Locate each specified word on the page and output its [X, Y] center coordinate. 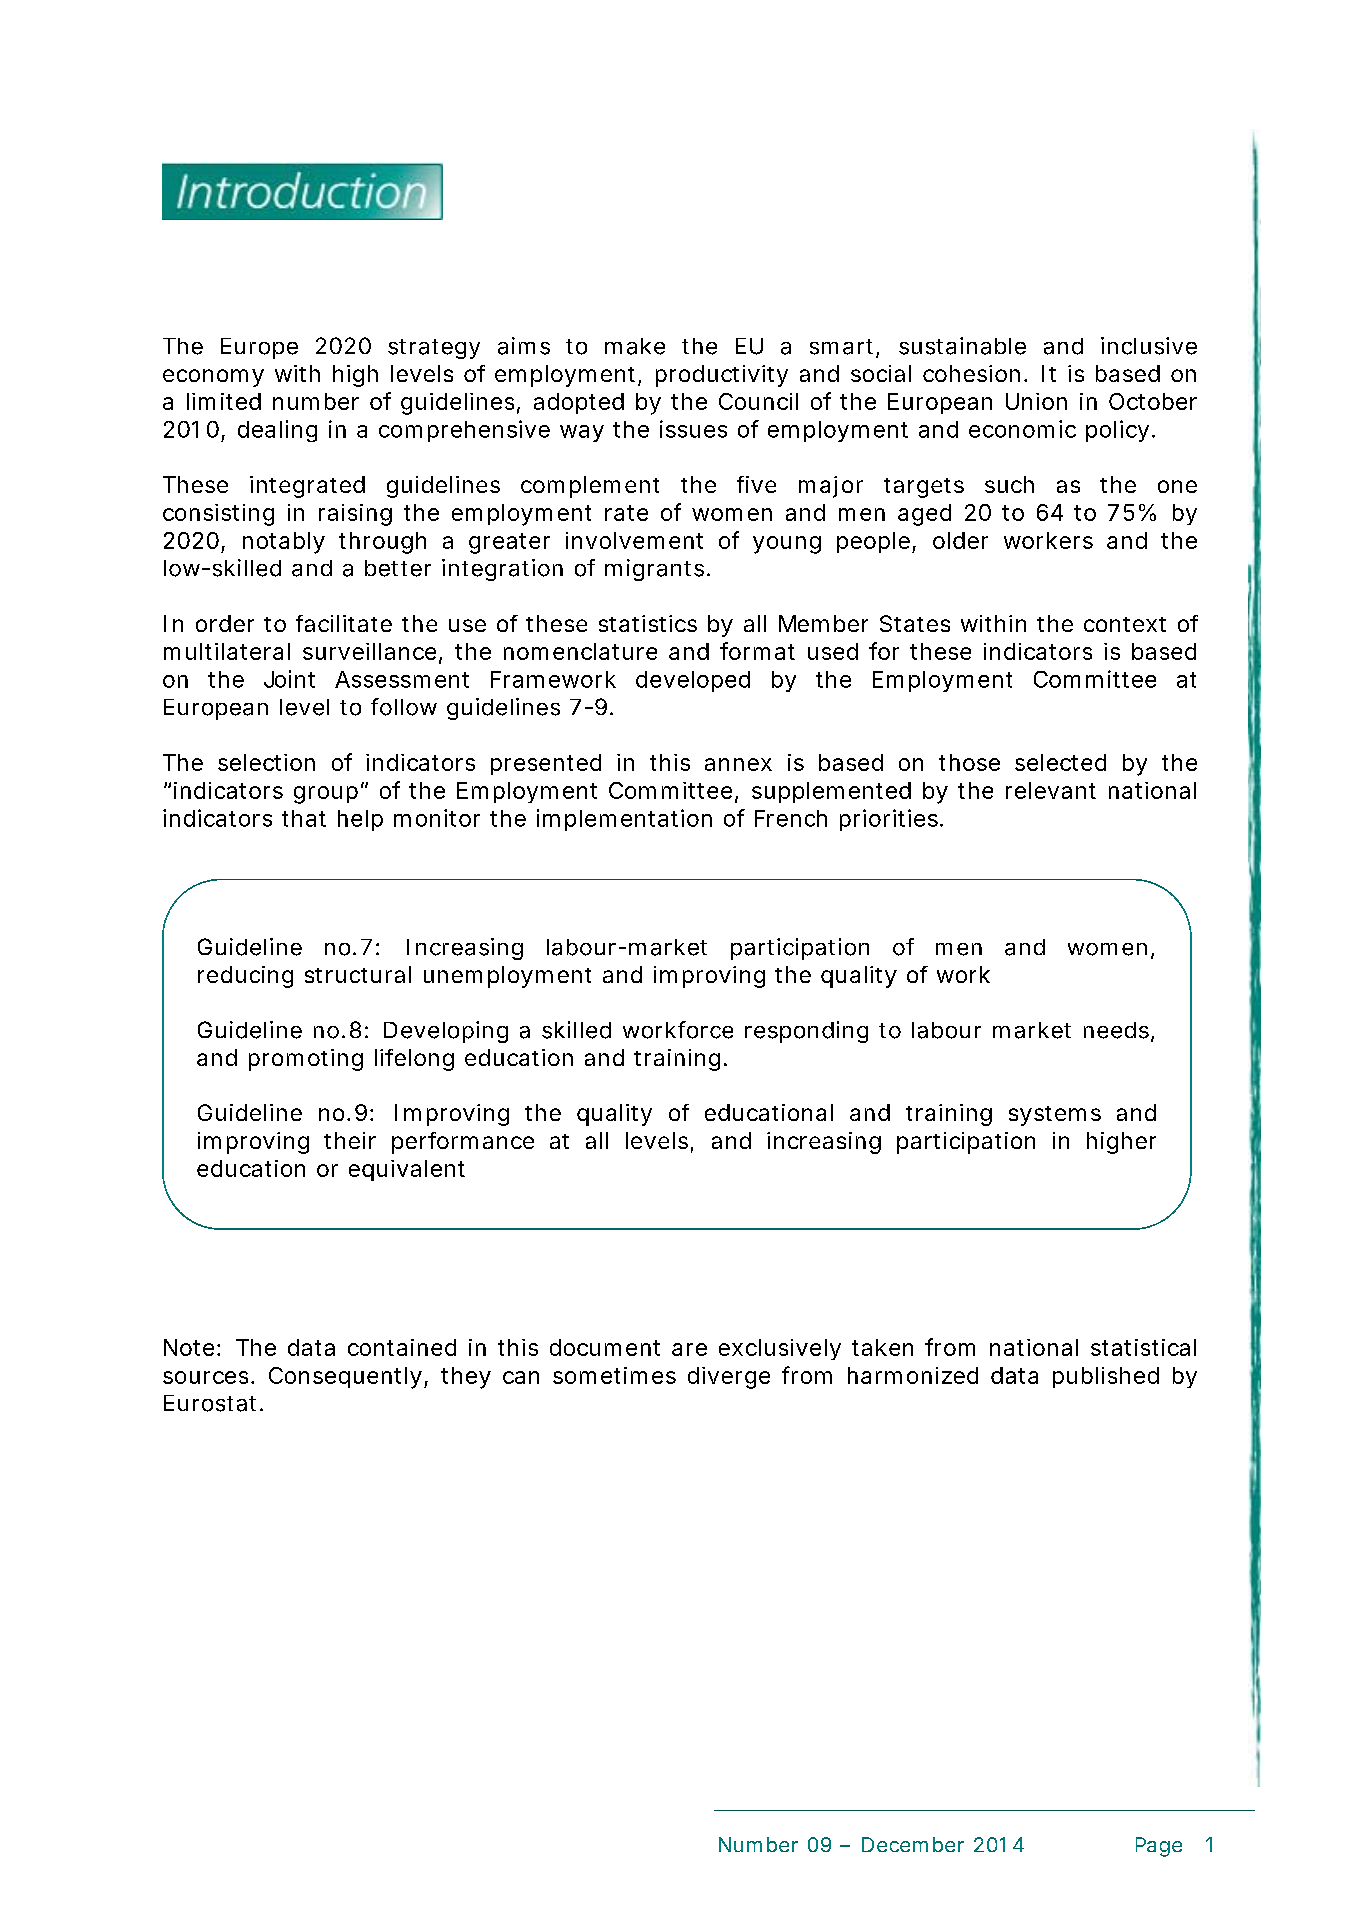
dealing [277, 431]
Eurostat [210, 1403]
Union [1036, 401]
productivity [722, 376]
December [913, 1844]
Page [1159, 1847]
